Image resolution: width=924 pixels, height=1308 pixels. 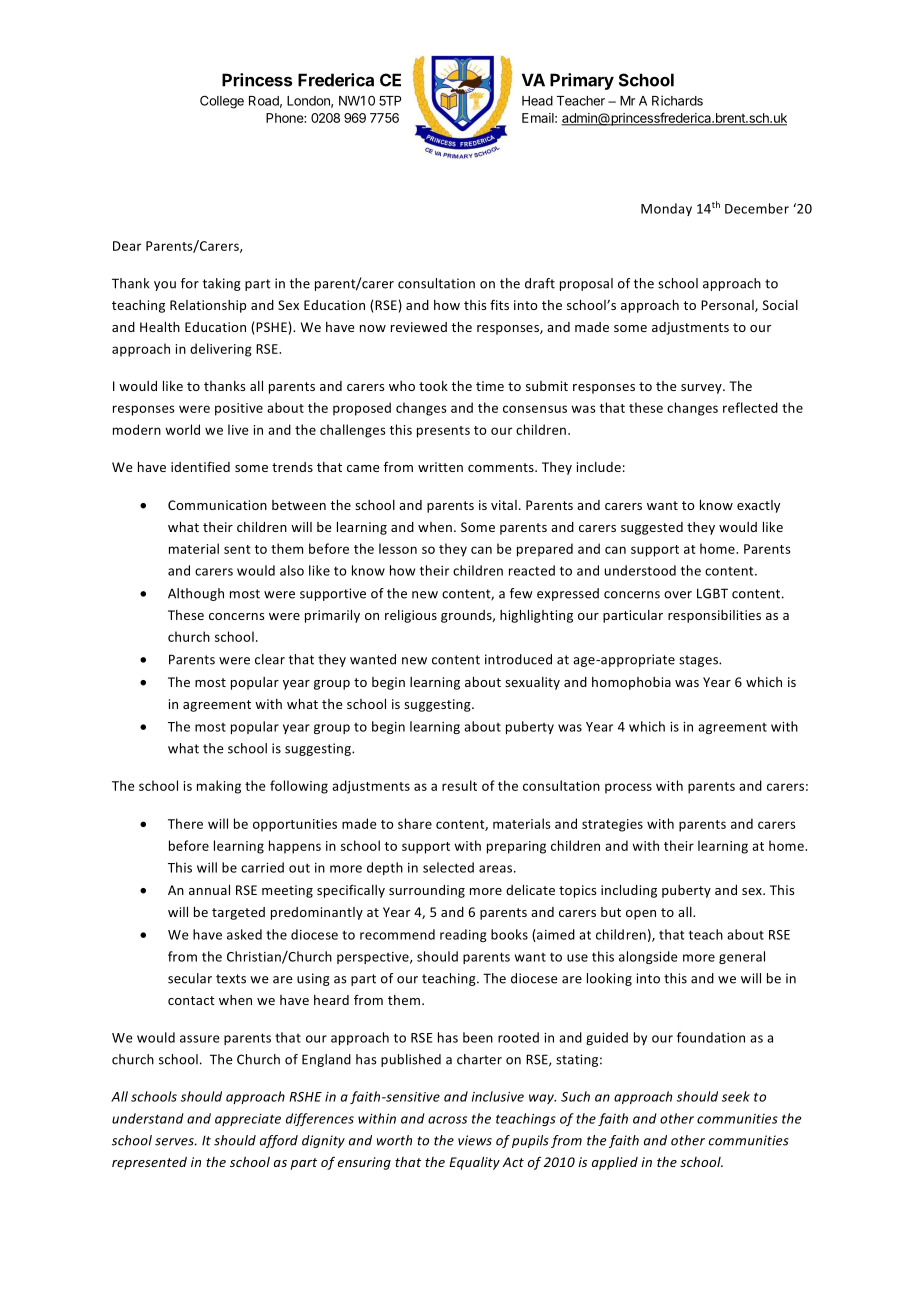 I want to click on identified, so click(x=200, y=466).
